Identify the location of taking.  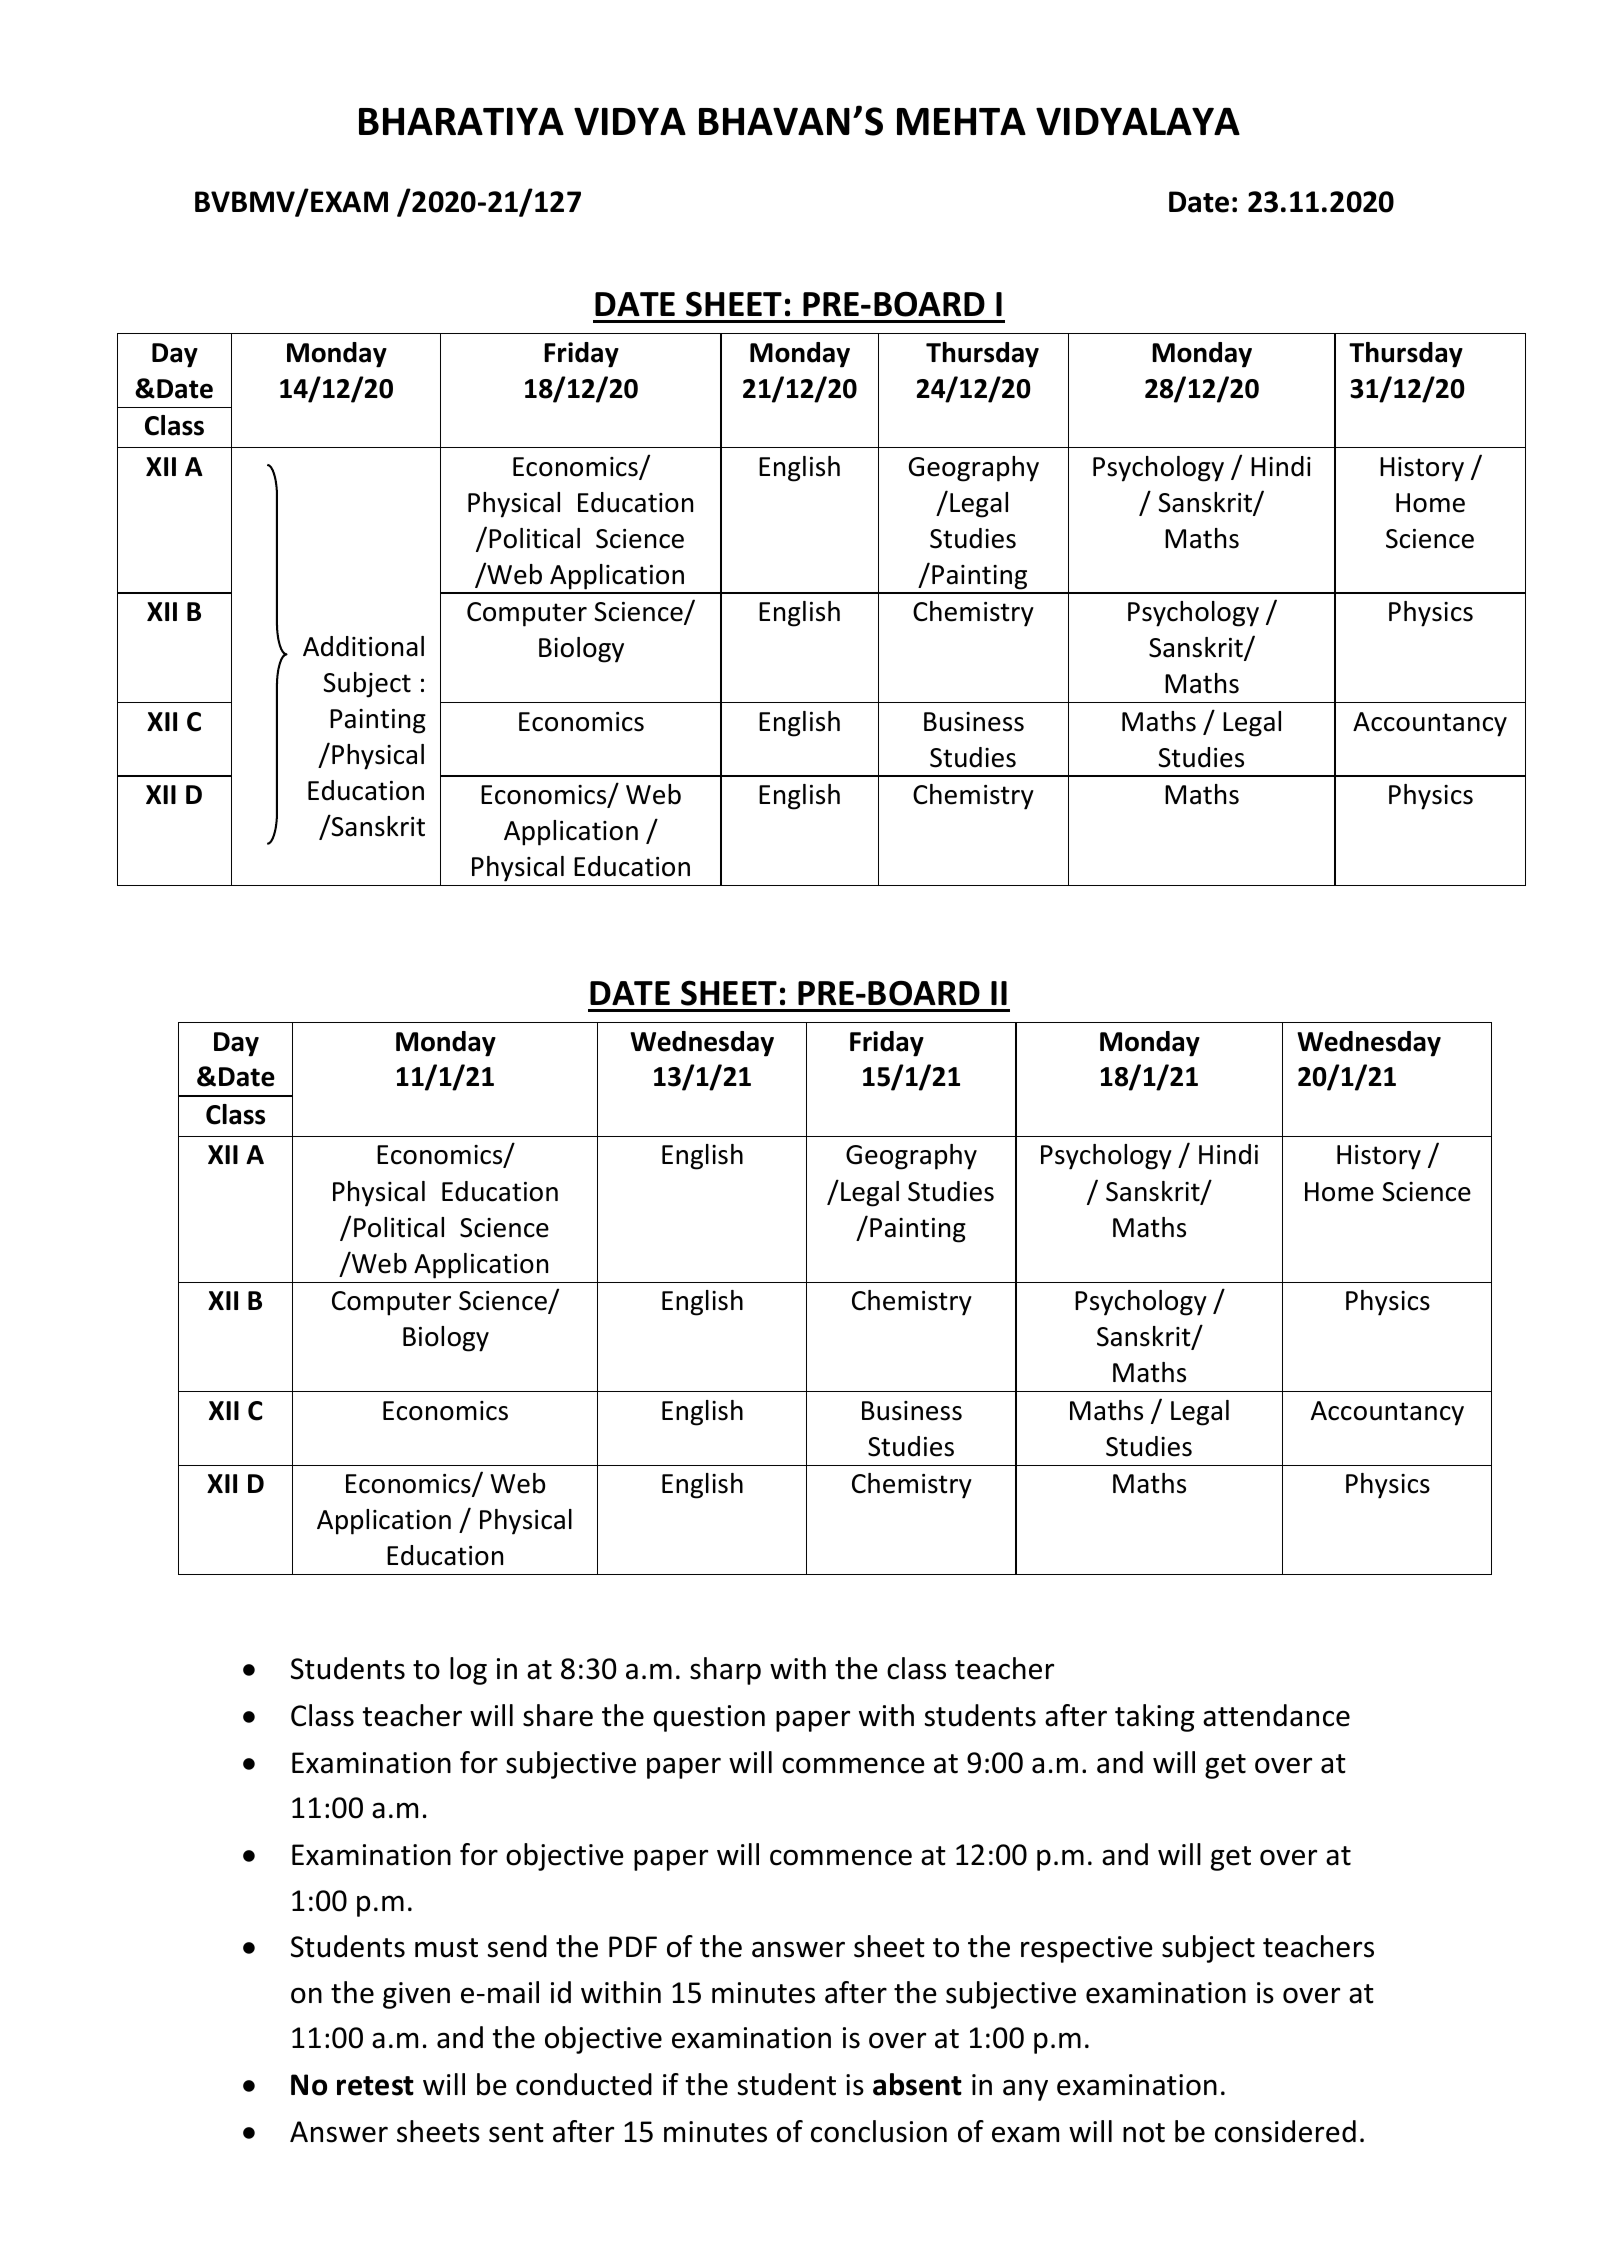
(1154, 1718).
